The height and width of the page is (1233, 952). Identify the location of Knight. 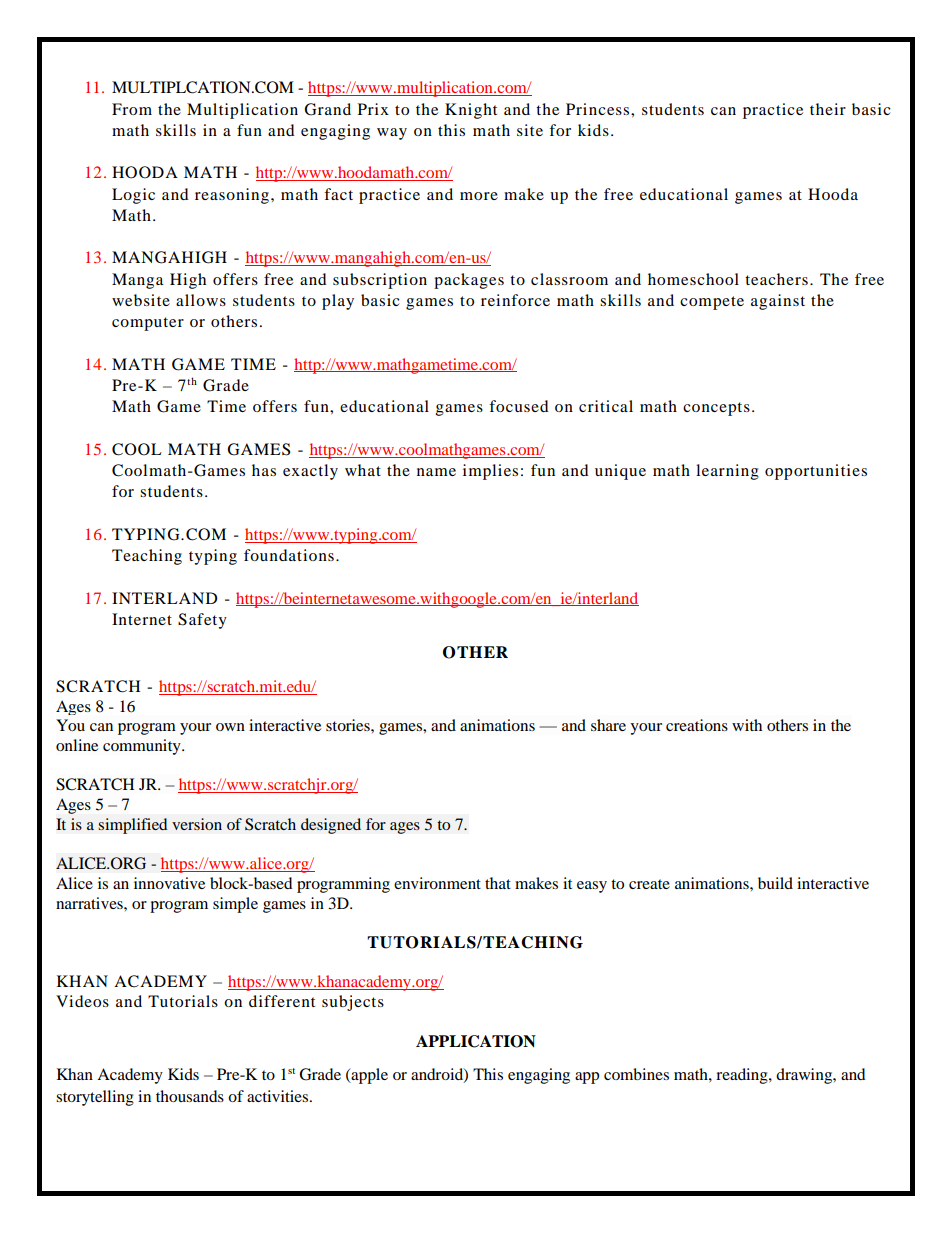
(471, 111).
